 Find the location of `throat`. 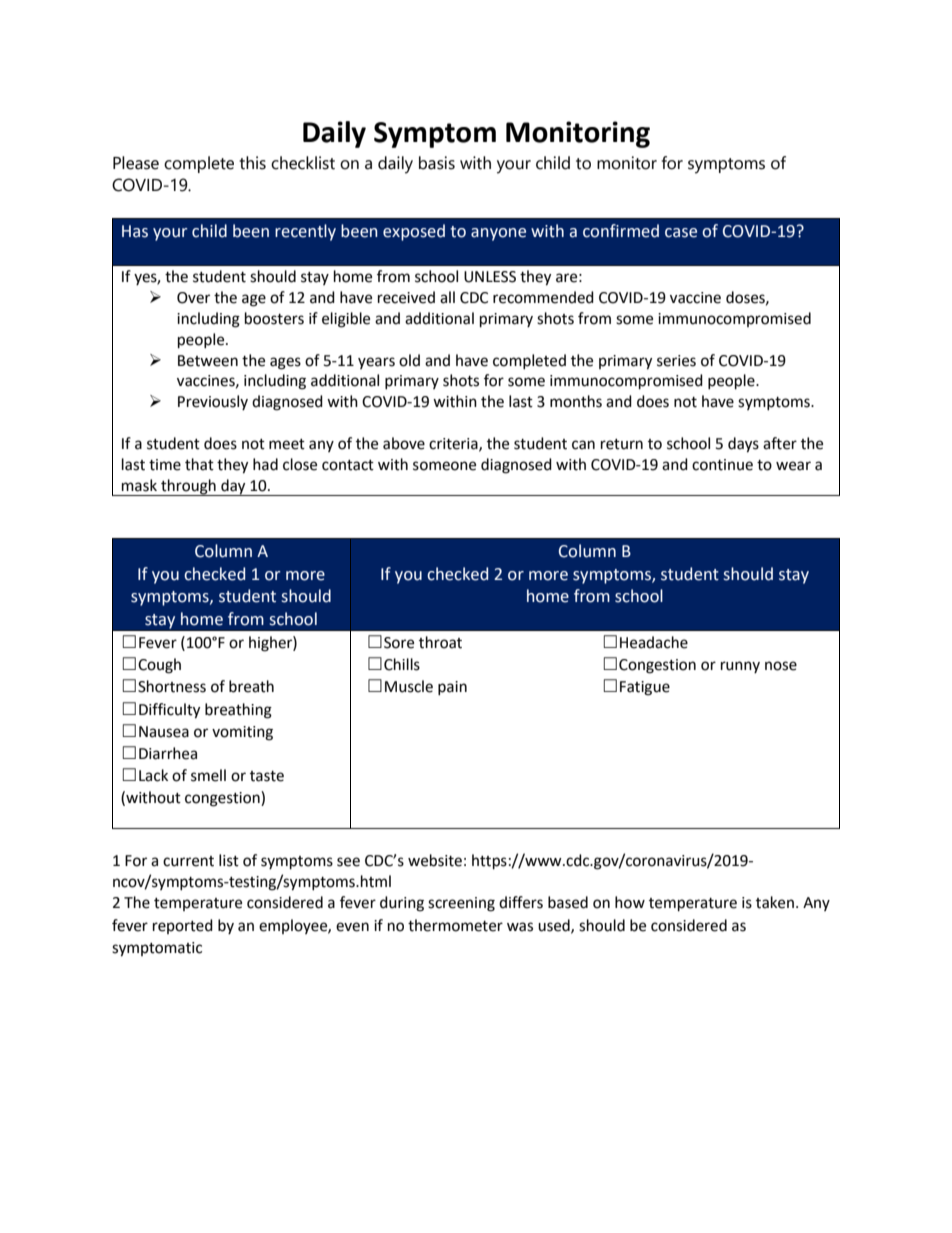

throat is located at coordinates (440, 642).
